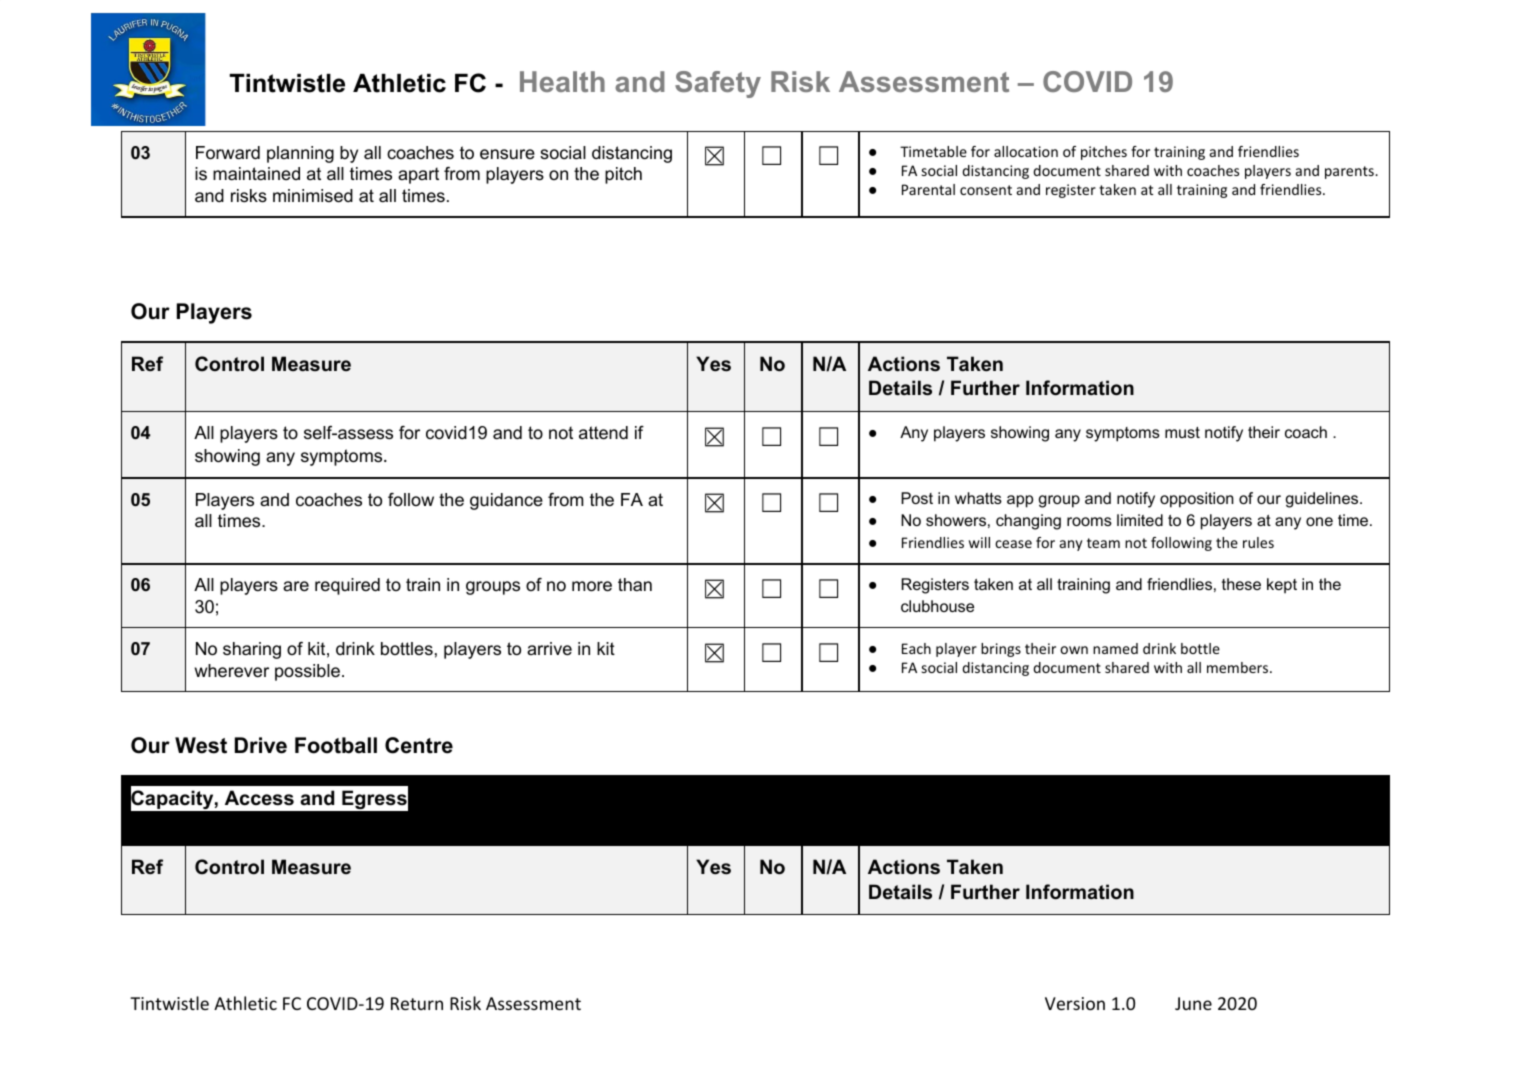 This screenshot has width=1529, height=1081. What do you see at coordinates (635, 584) in the screenshot?
I see `than` at bounding box center [635, 584].
